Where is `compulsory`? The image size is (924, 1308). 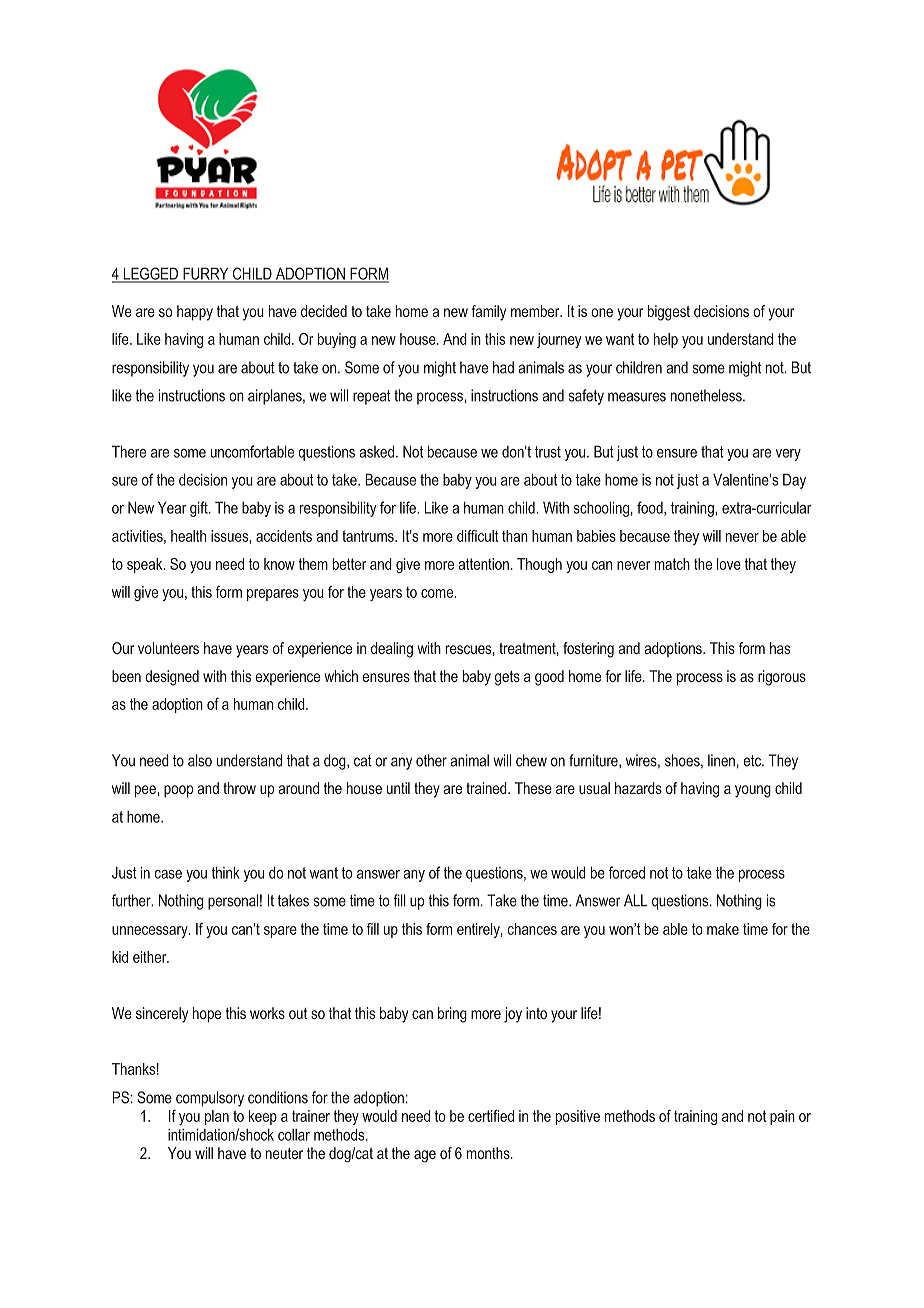
compulsory is located at coordinates (210, 1099).
